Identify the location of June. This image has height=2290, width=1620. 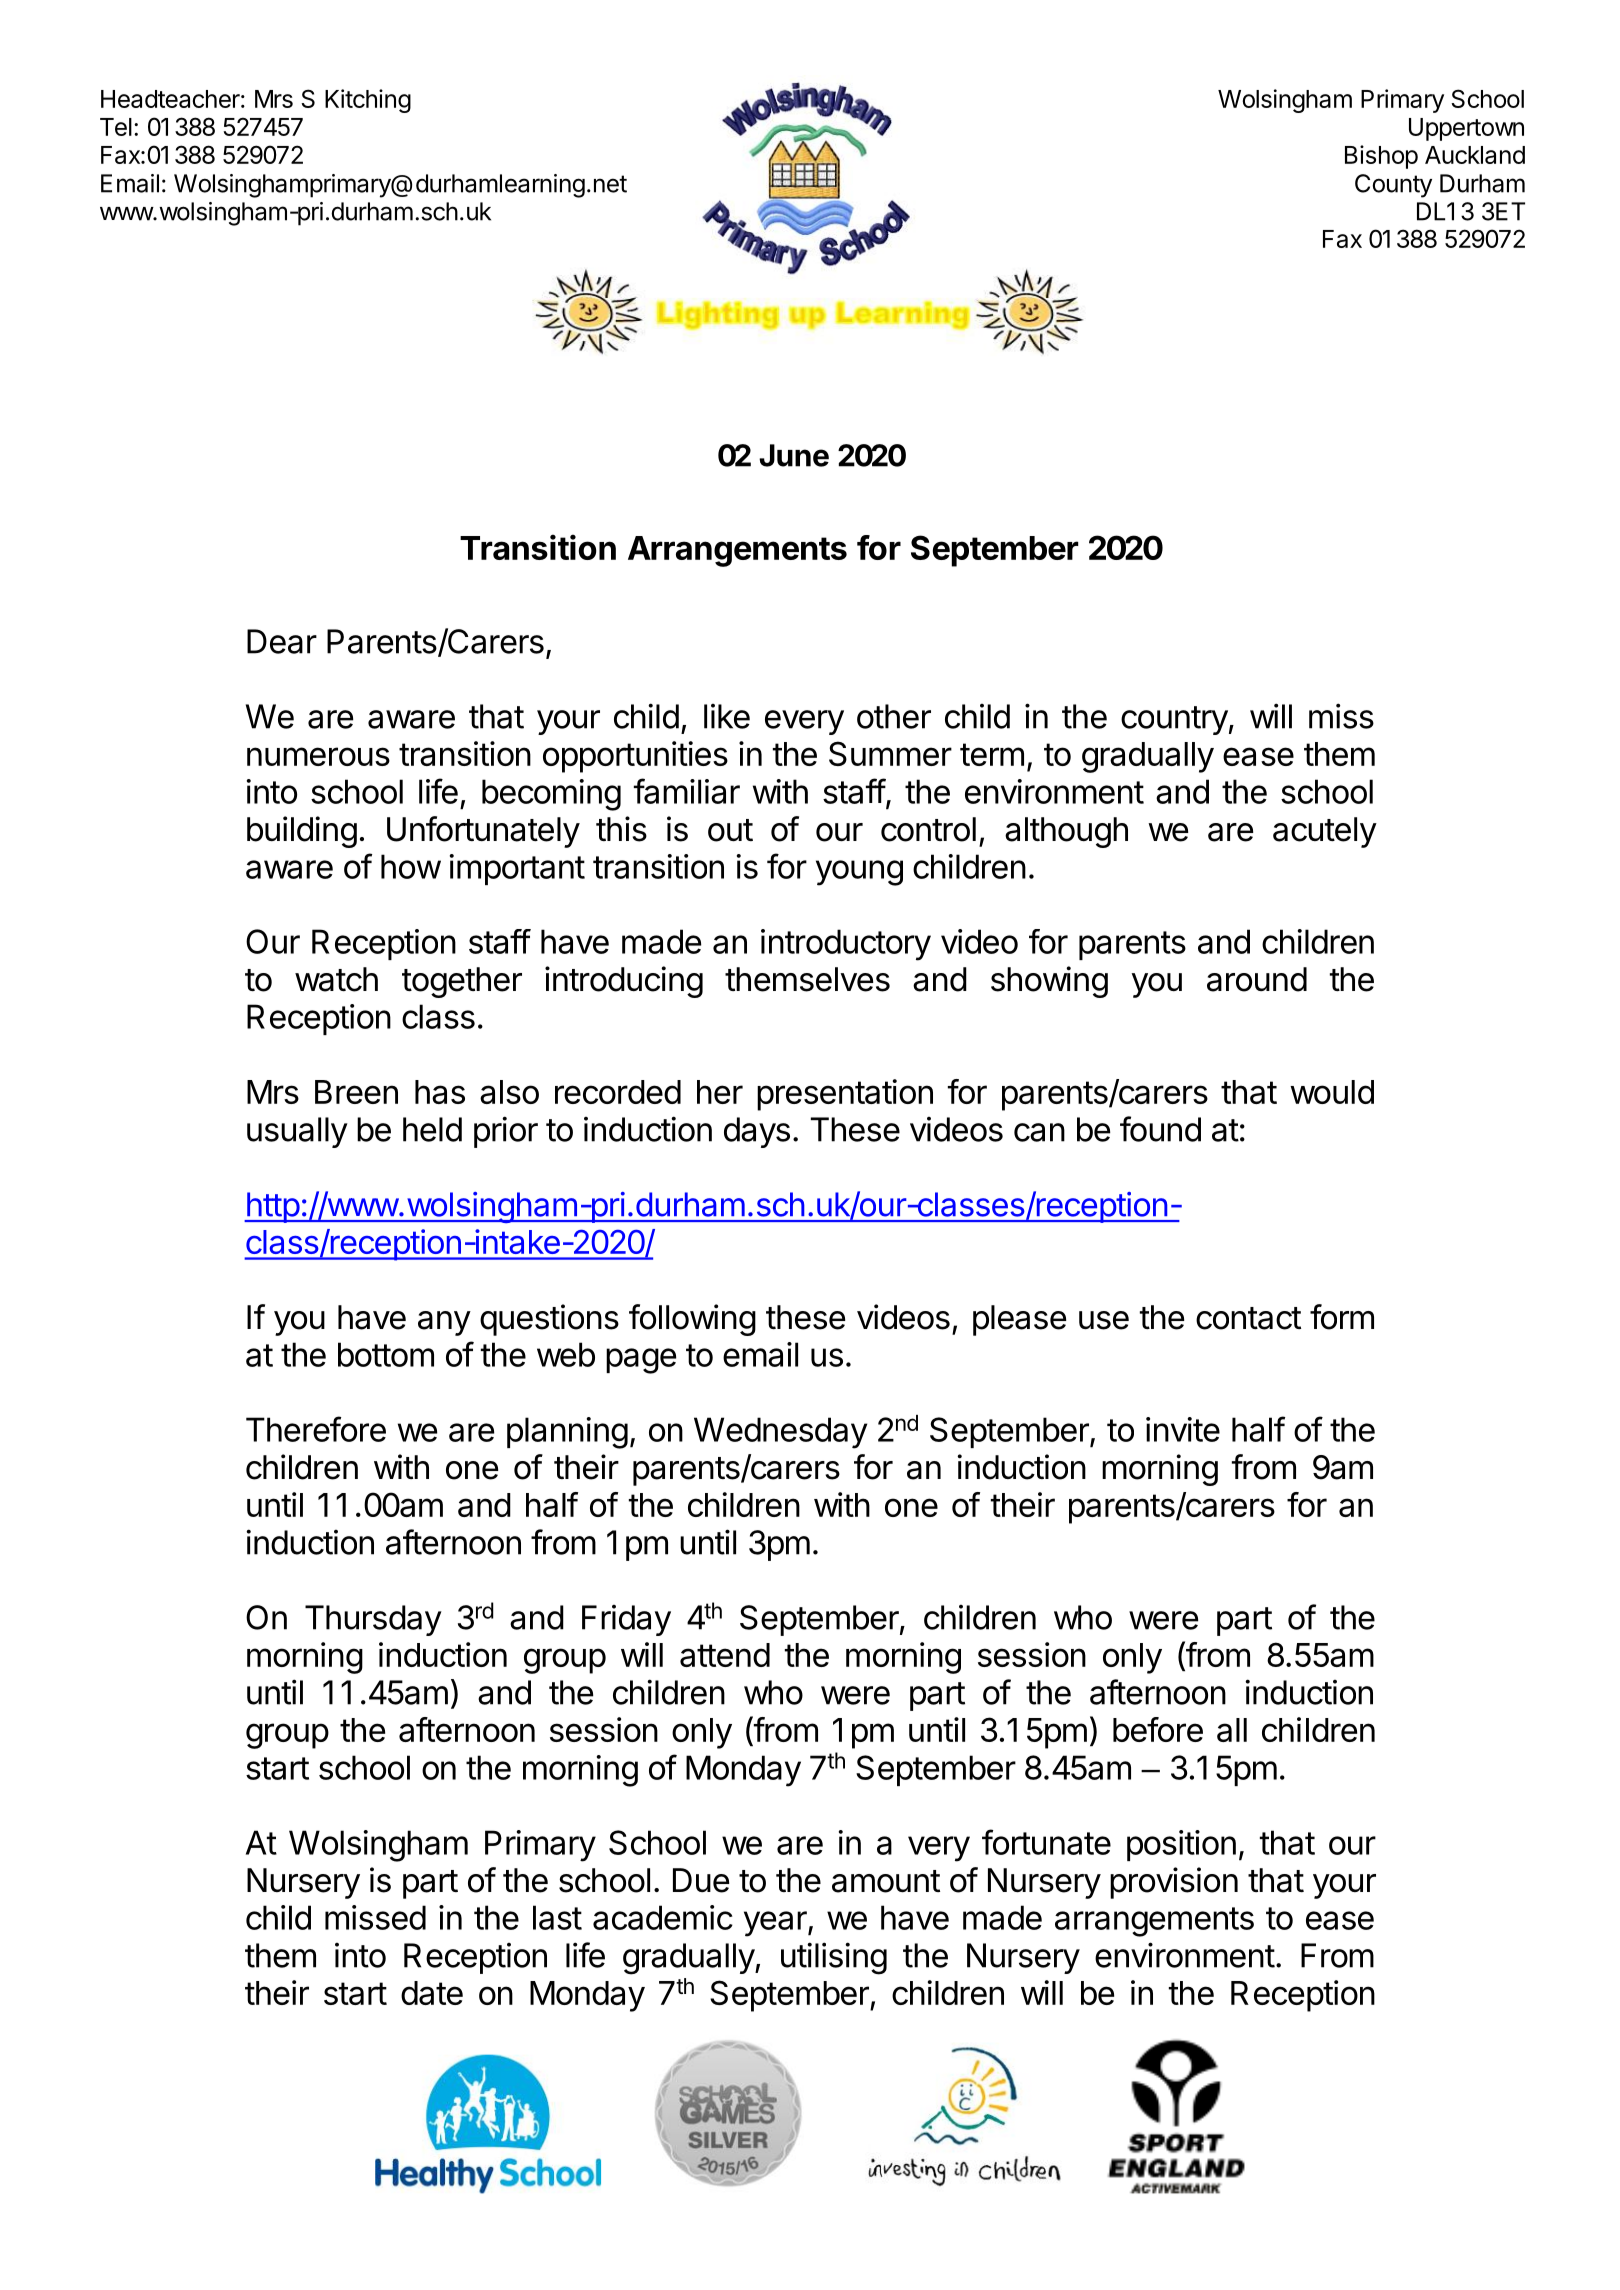
(794, 455).
